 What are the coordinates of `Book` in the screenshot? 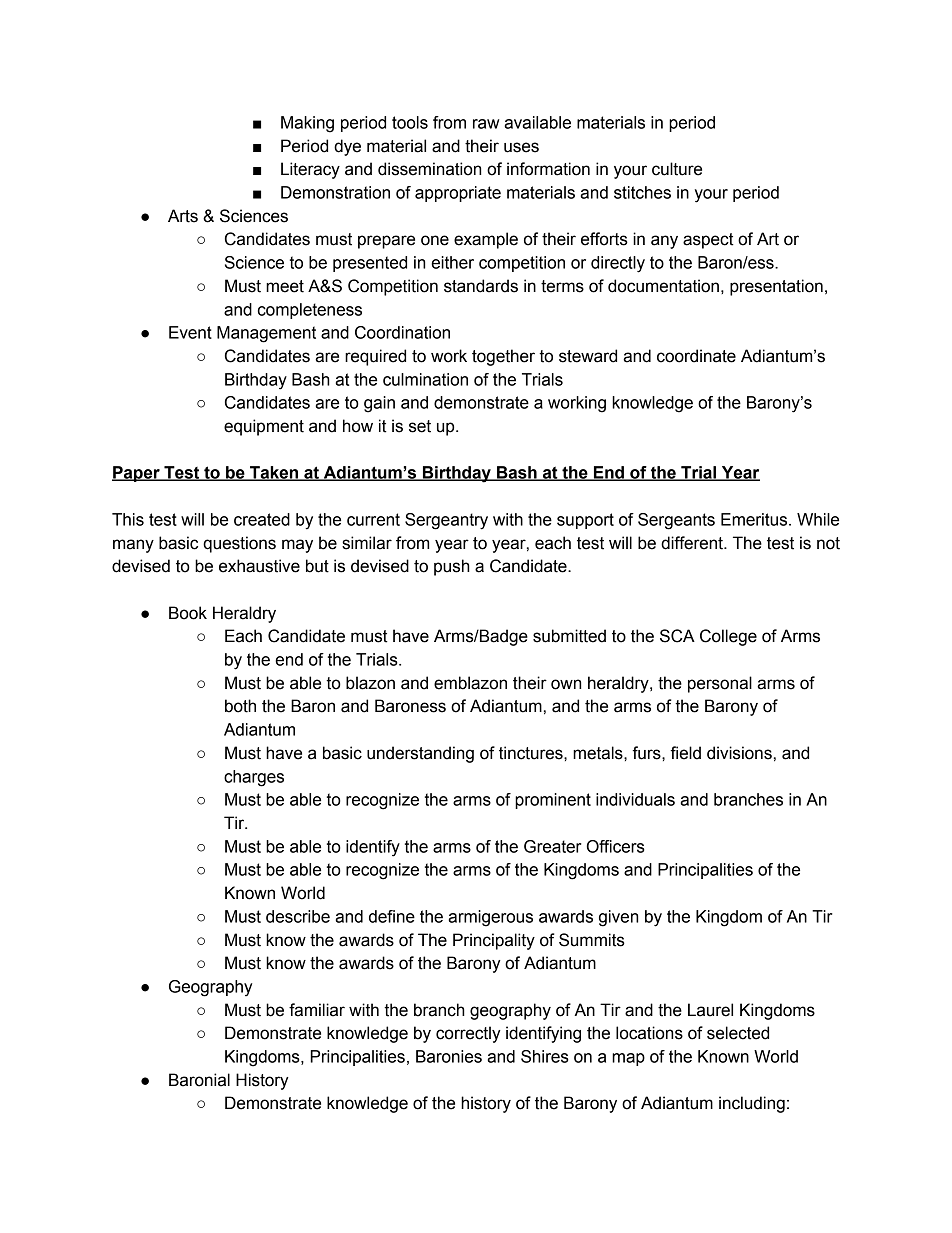 It's located at (188, 613).
